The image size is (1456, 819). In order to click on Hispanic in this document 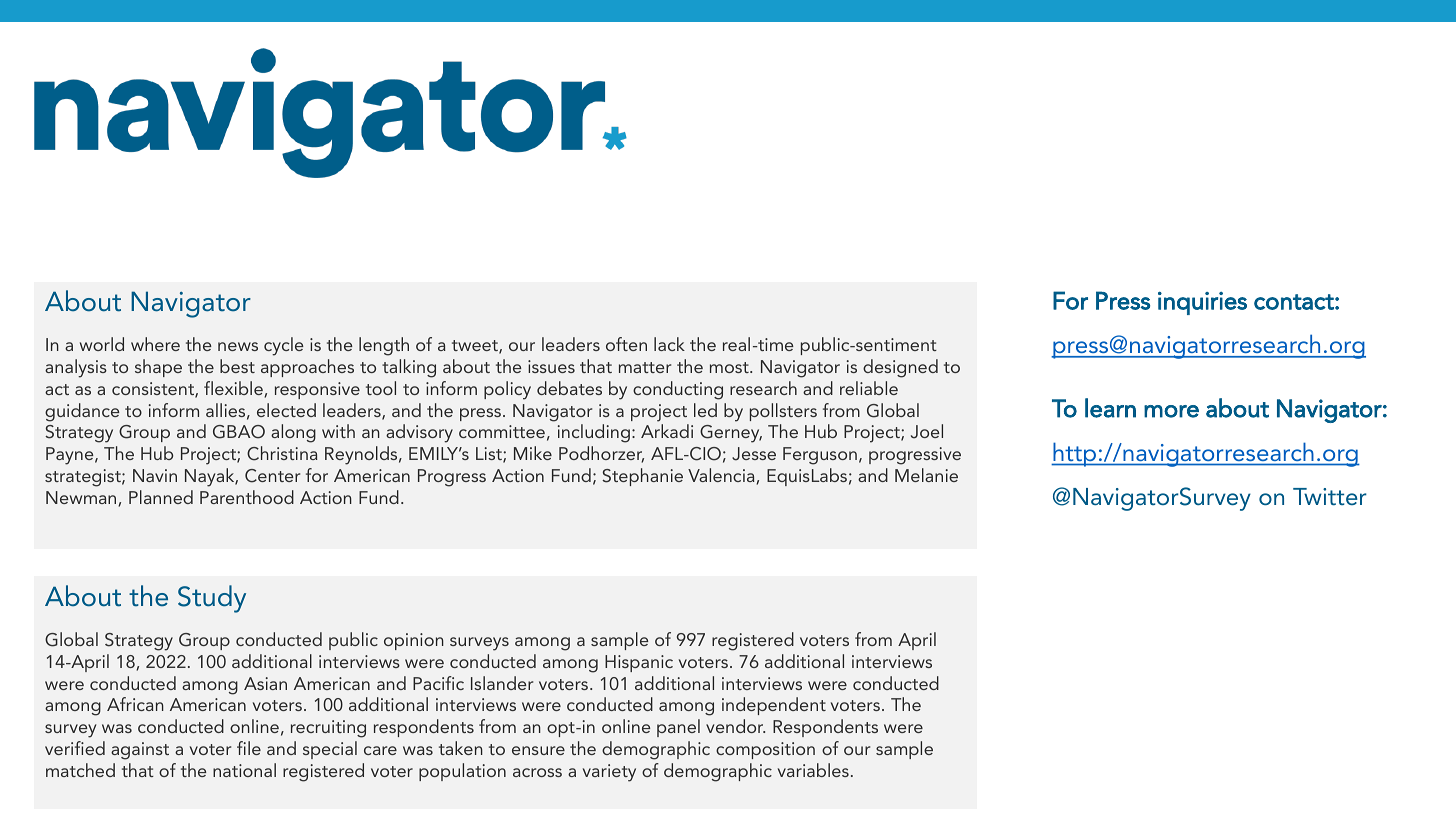, I will do `click(639, 663)`.
